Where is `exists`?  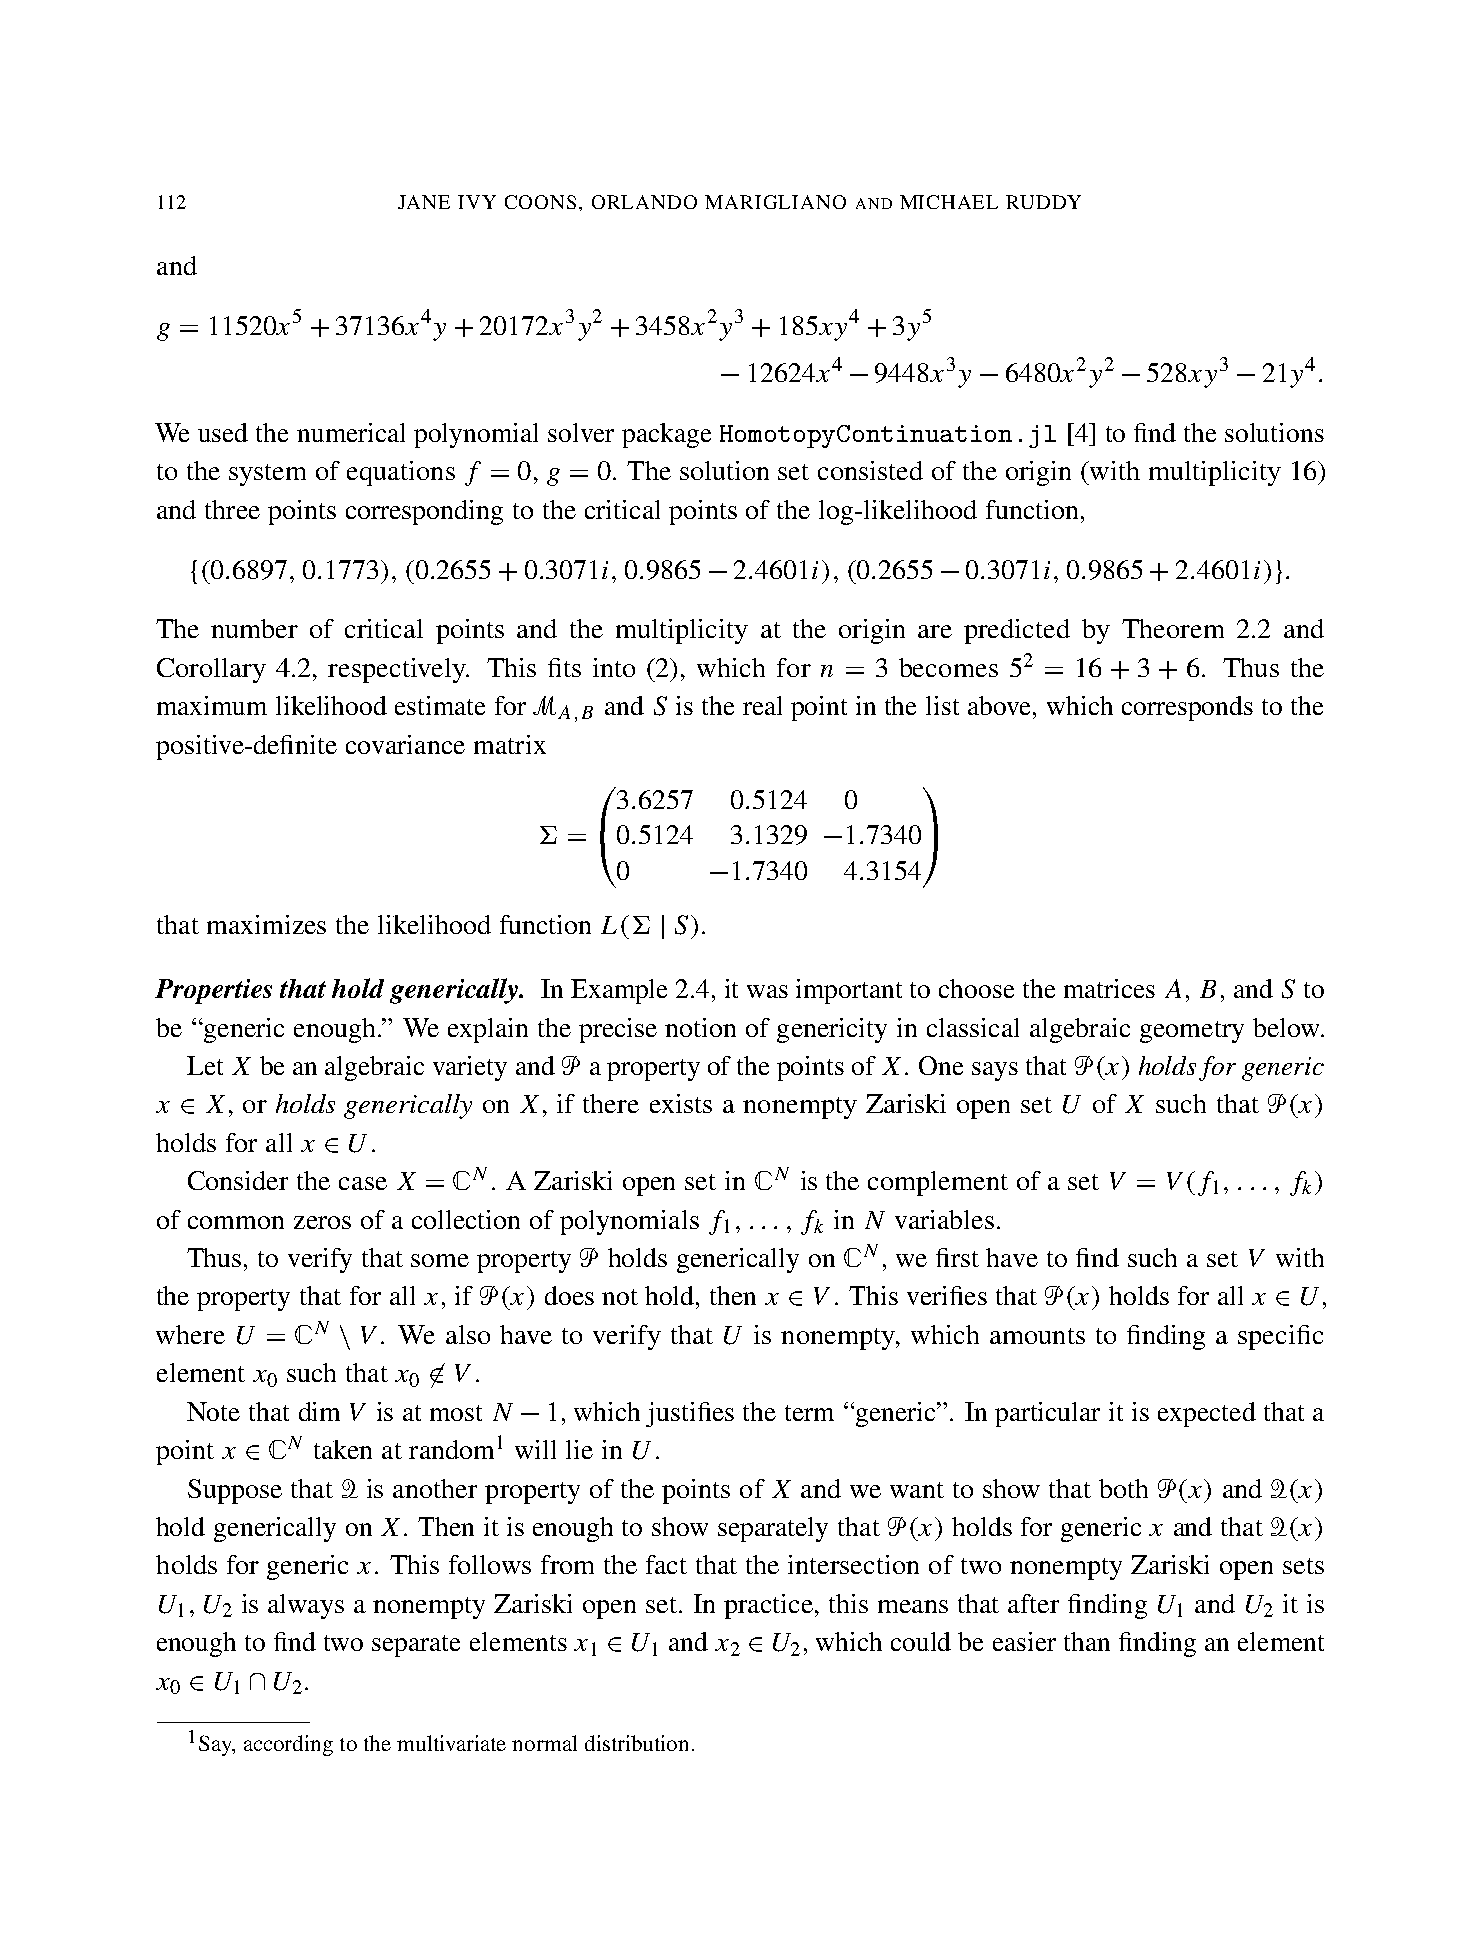
exists is located at coordinates (681, 1103).
